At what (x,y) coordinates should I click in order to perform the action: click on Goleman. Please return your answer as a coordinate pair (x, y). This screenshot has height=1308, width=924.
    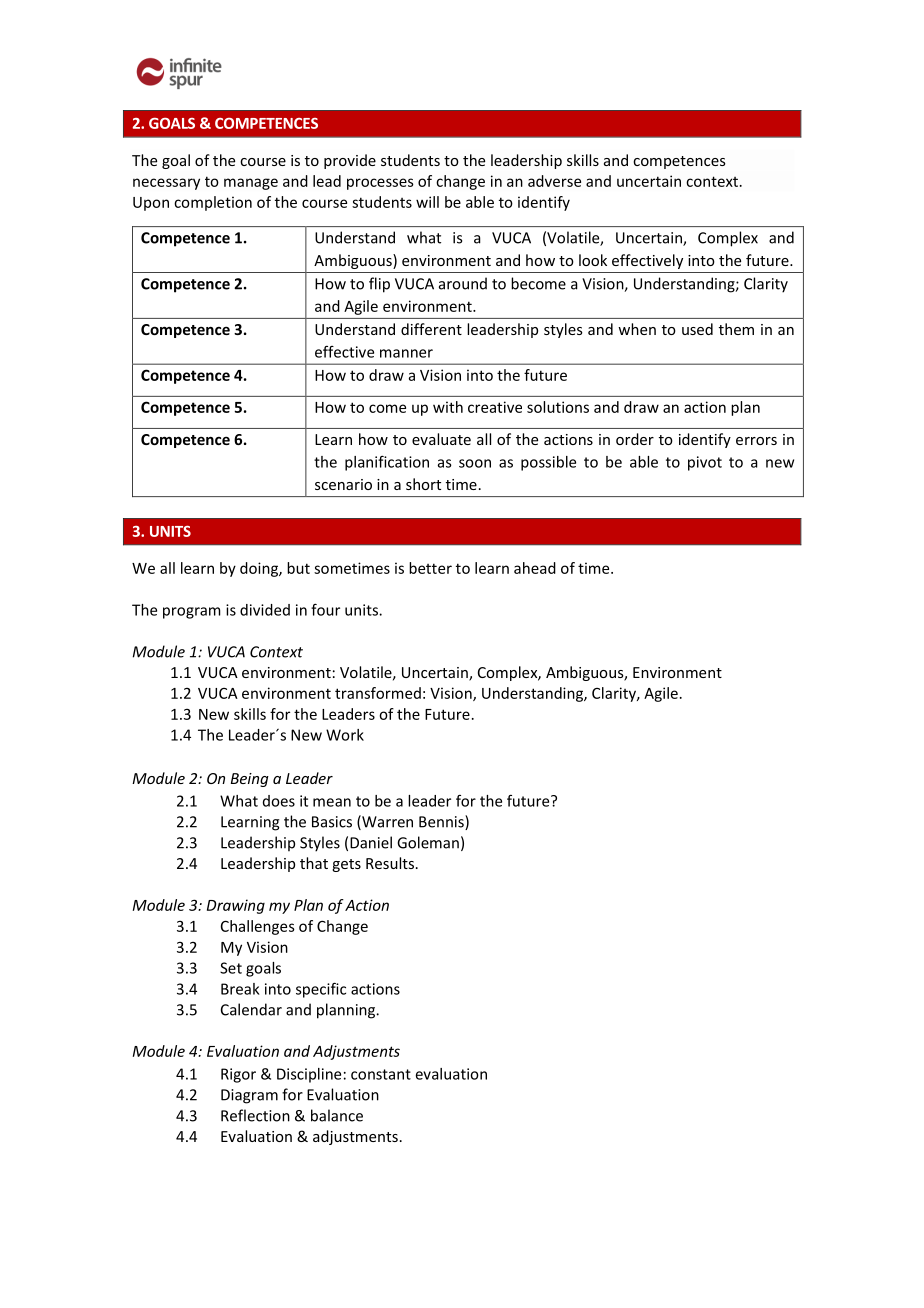
    Looking at the image, I should click on (428, 842).
